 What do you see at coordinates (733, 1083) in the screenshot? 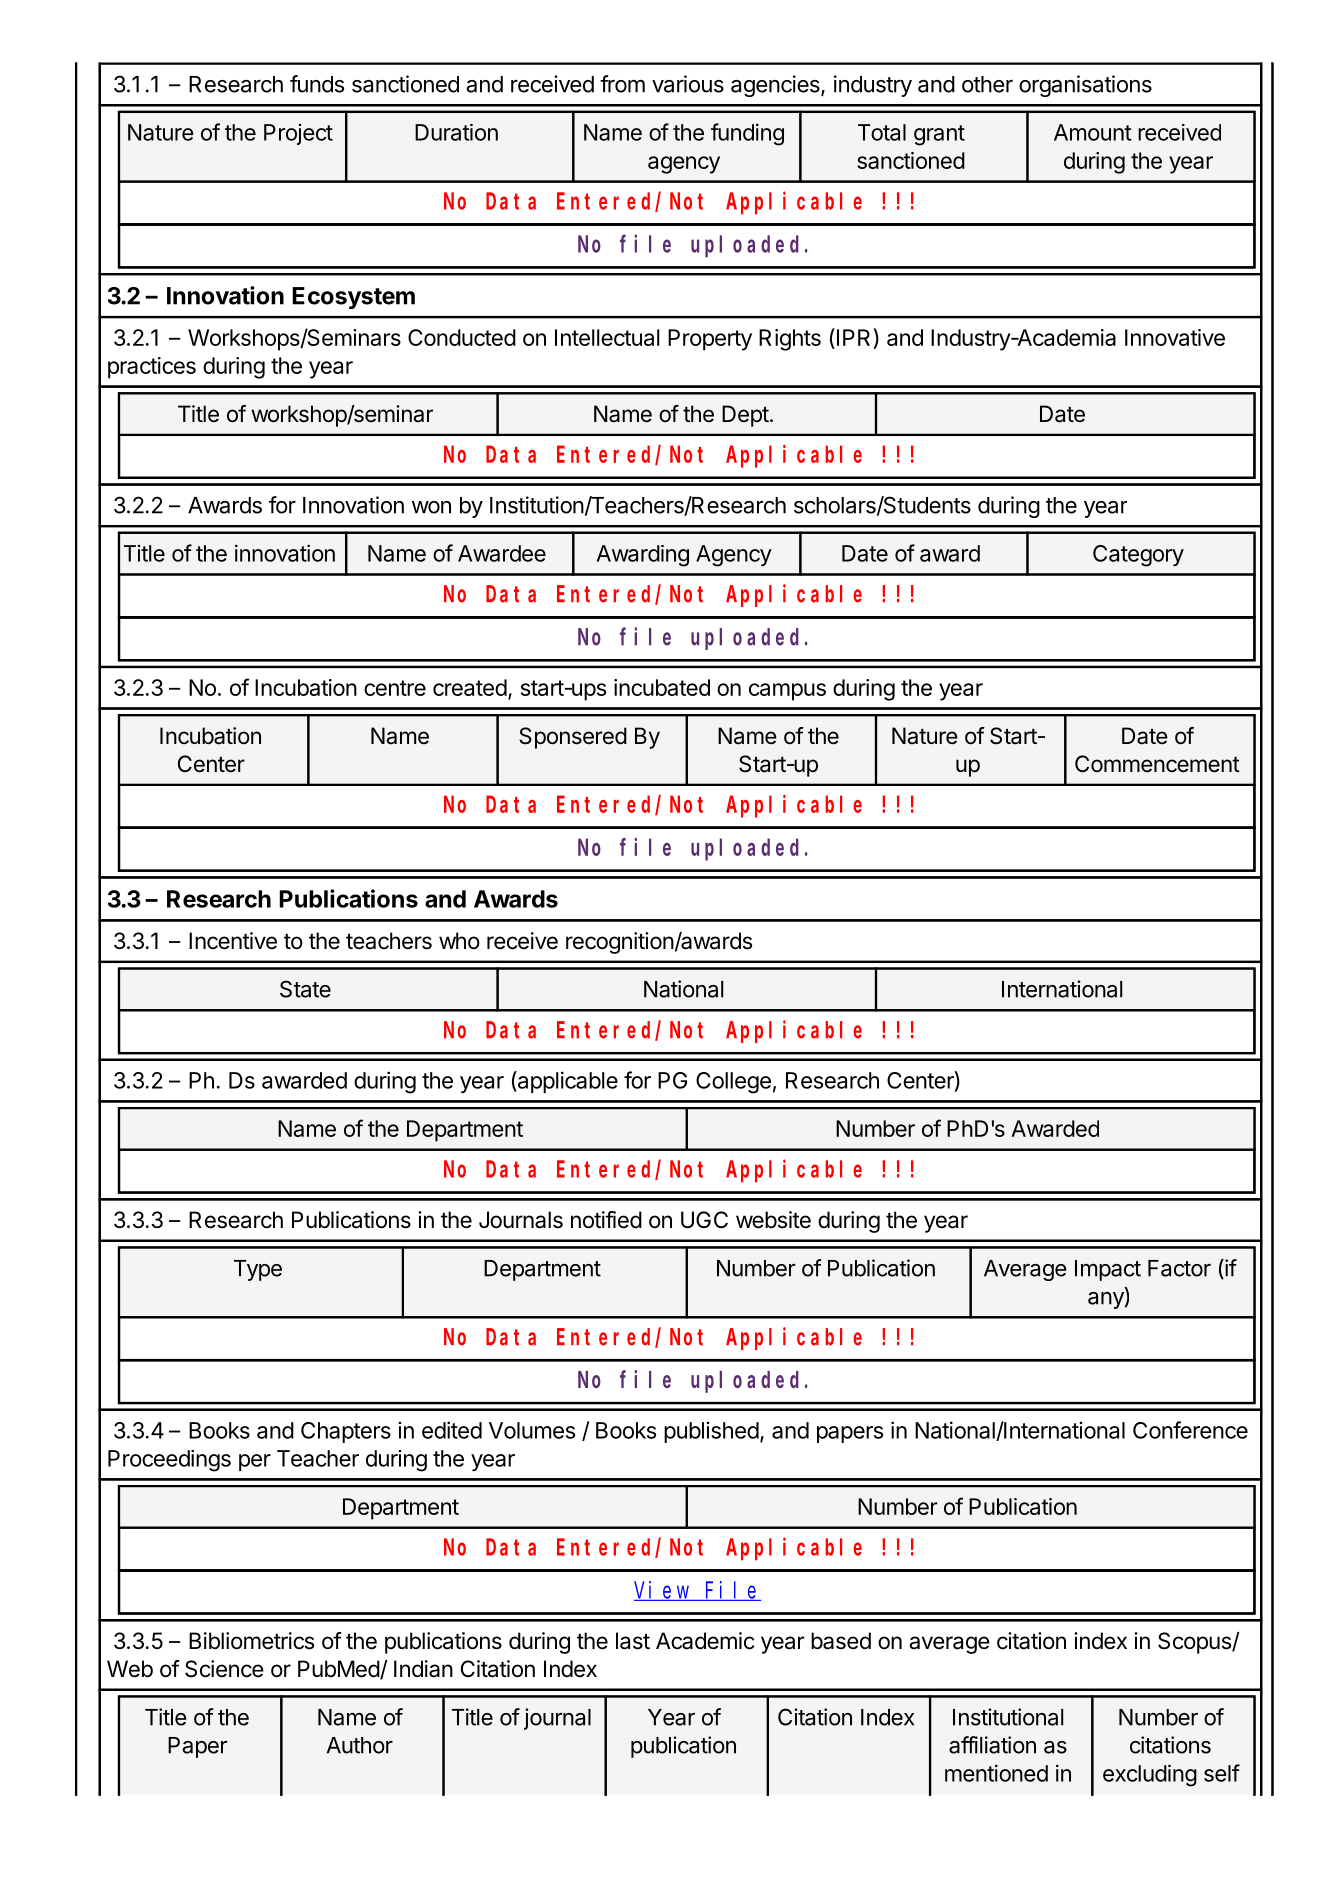
I see `College` at bounding box center [733, 1083].
